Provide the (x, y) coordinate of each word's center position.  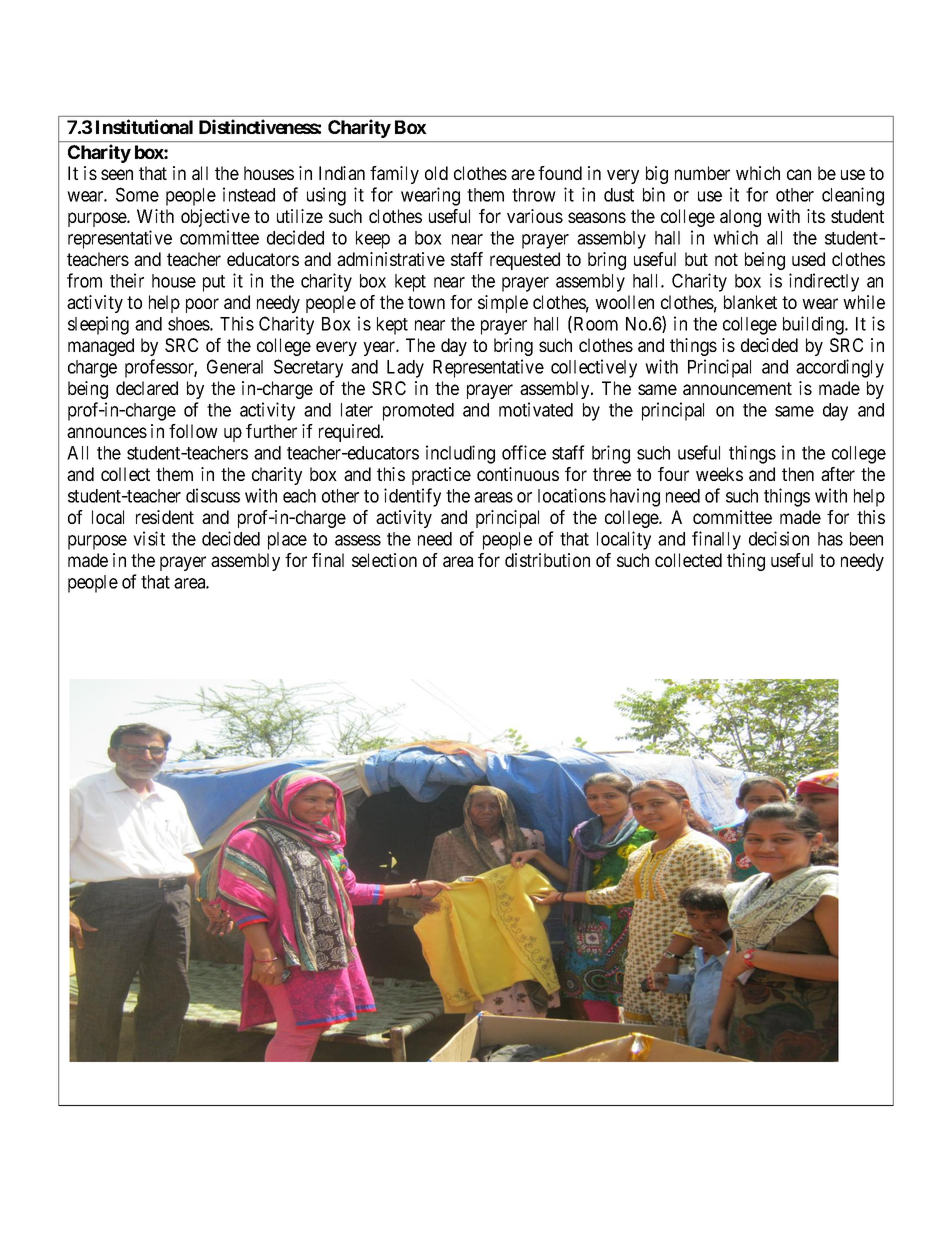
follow (193, 431)
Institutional (144, 126)
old (436, 173)
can (799, 174)
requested (525, 261)
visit (149, 538)
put (214, 283)
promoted (418, 412)
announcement (737, 388)
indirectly (824, 282)
